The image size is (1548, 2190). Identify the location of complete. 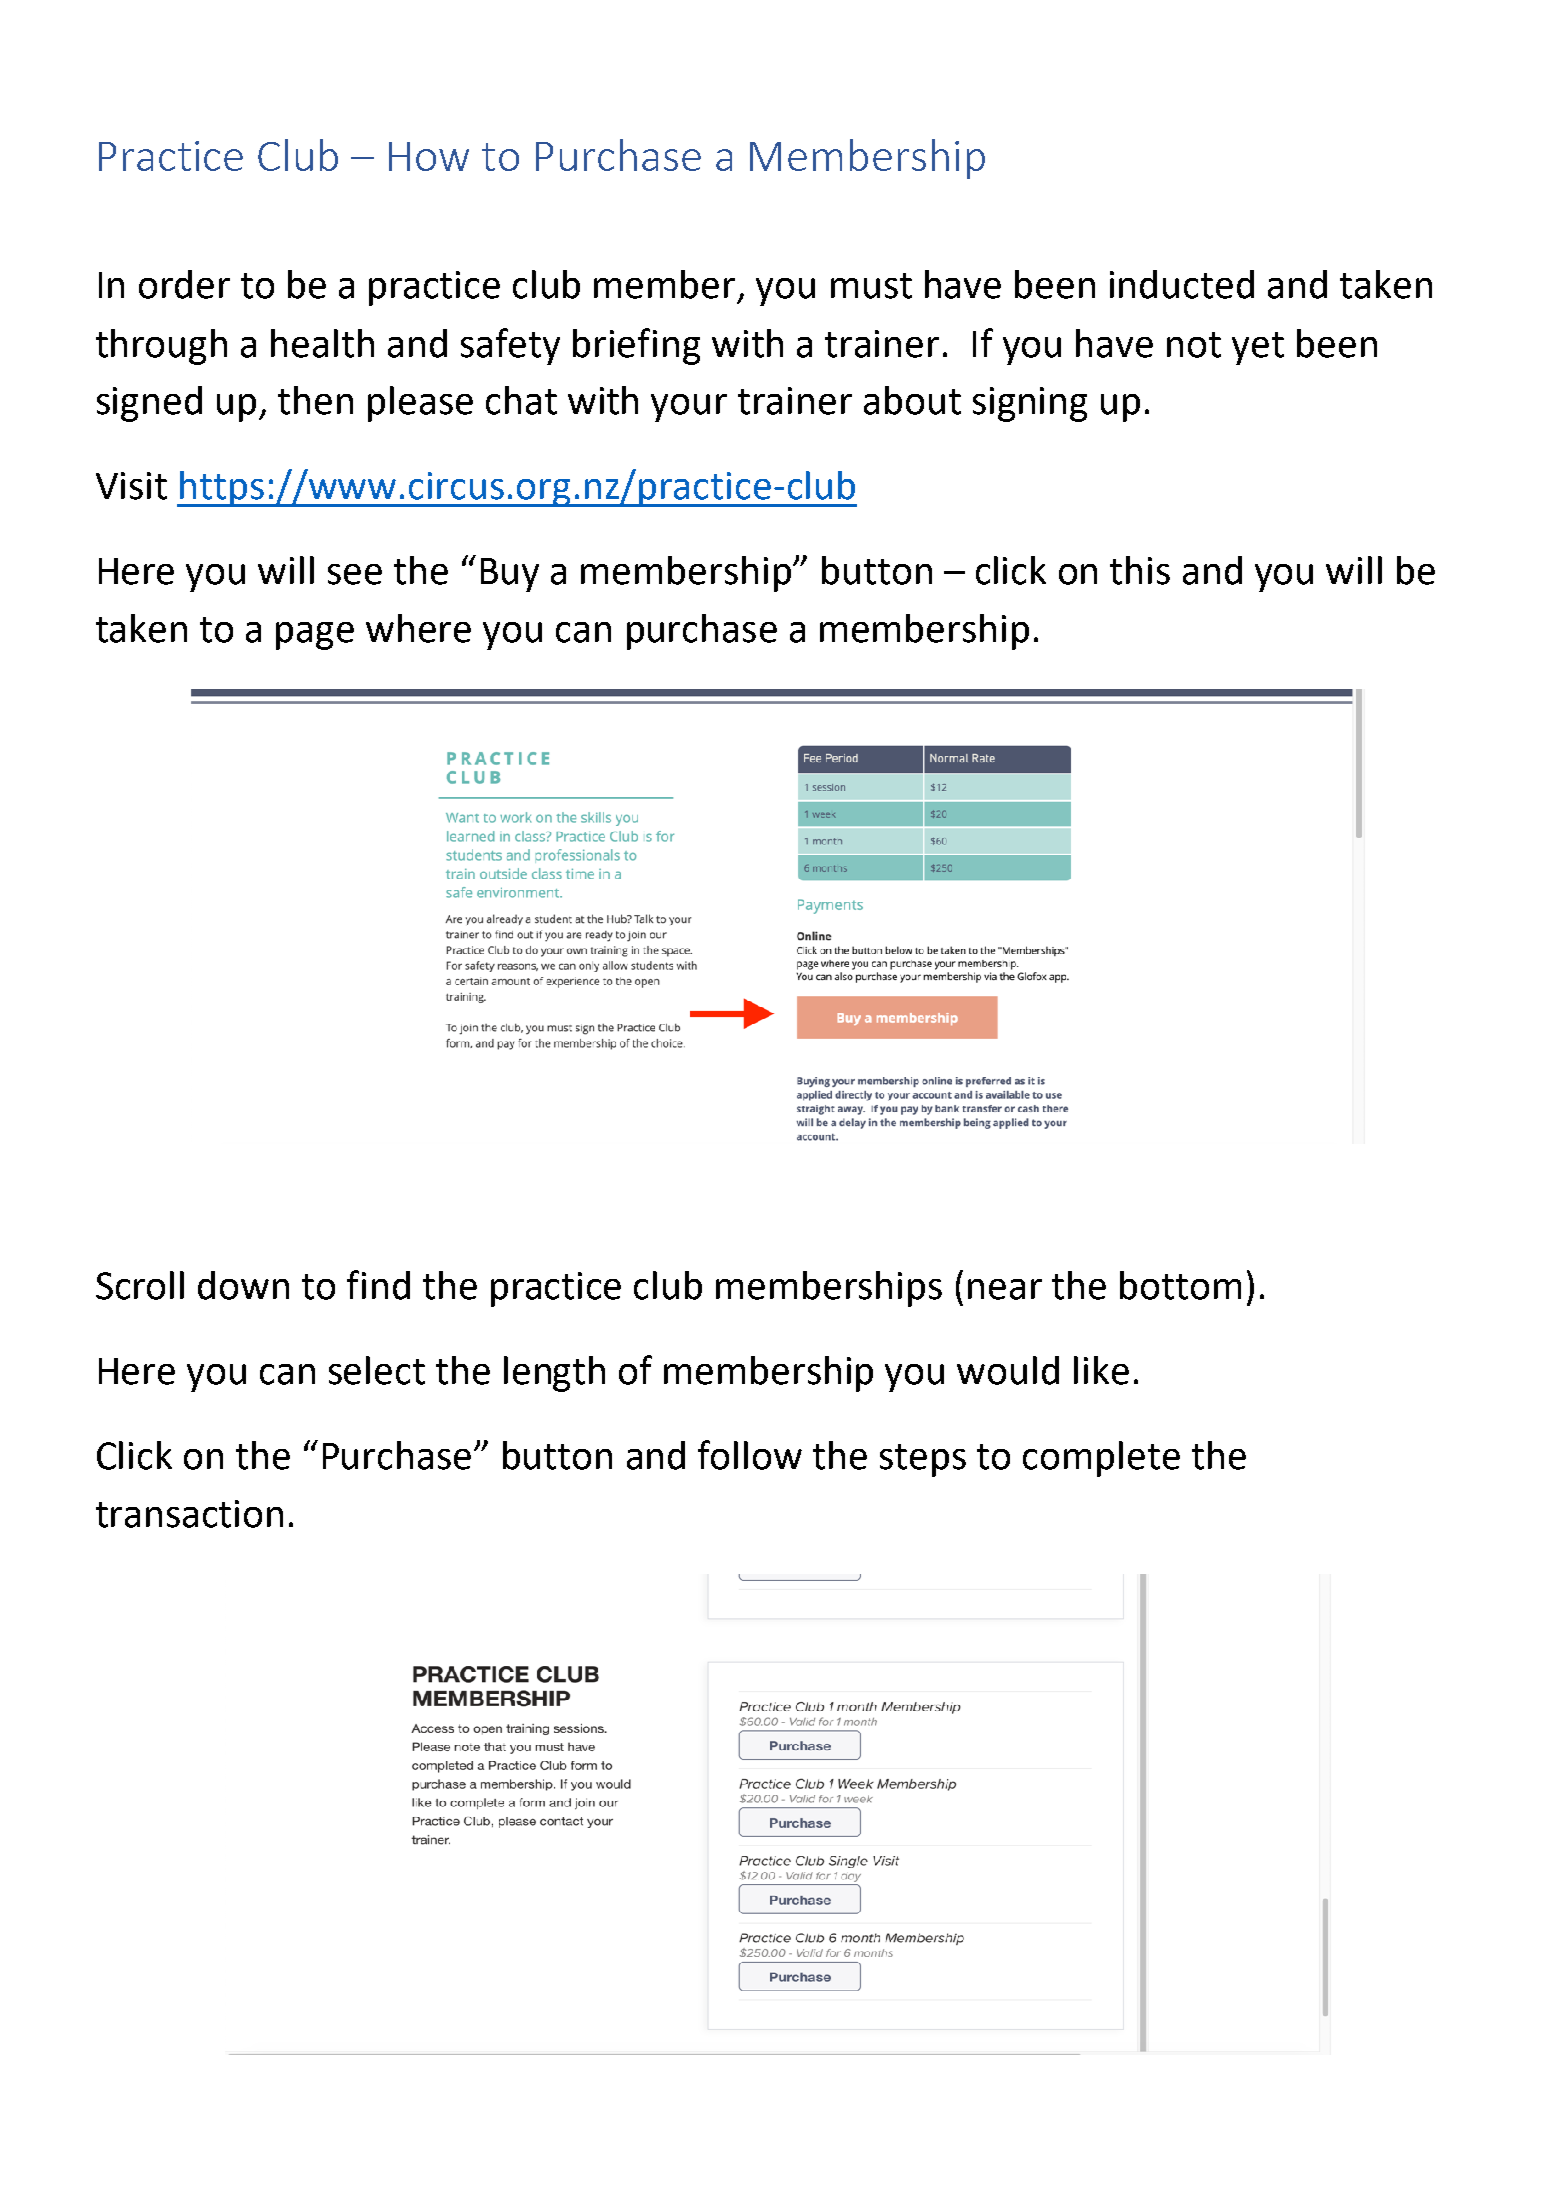
(1101, 1459).
